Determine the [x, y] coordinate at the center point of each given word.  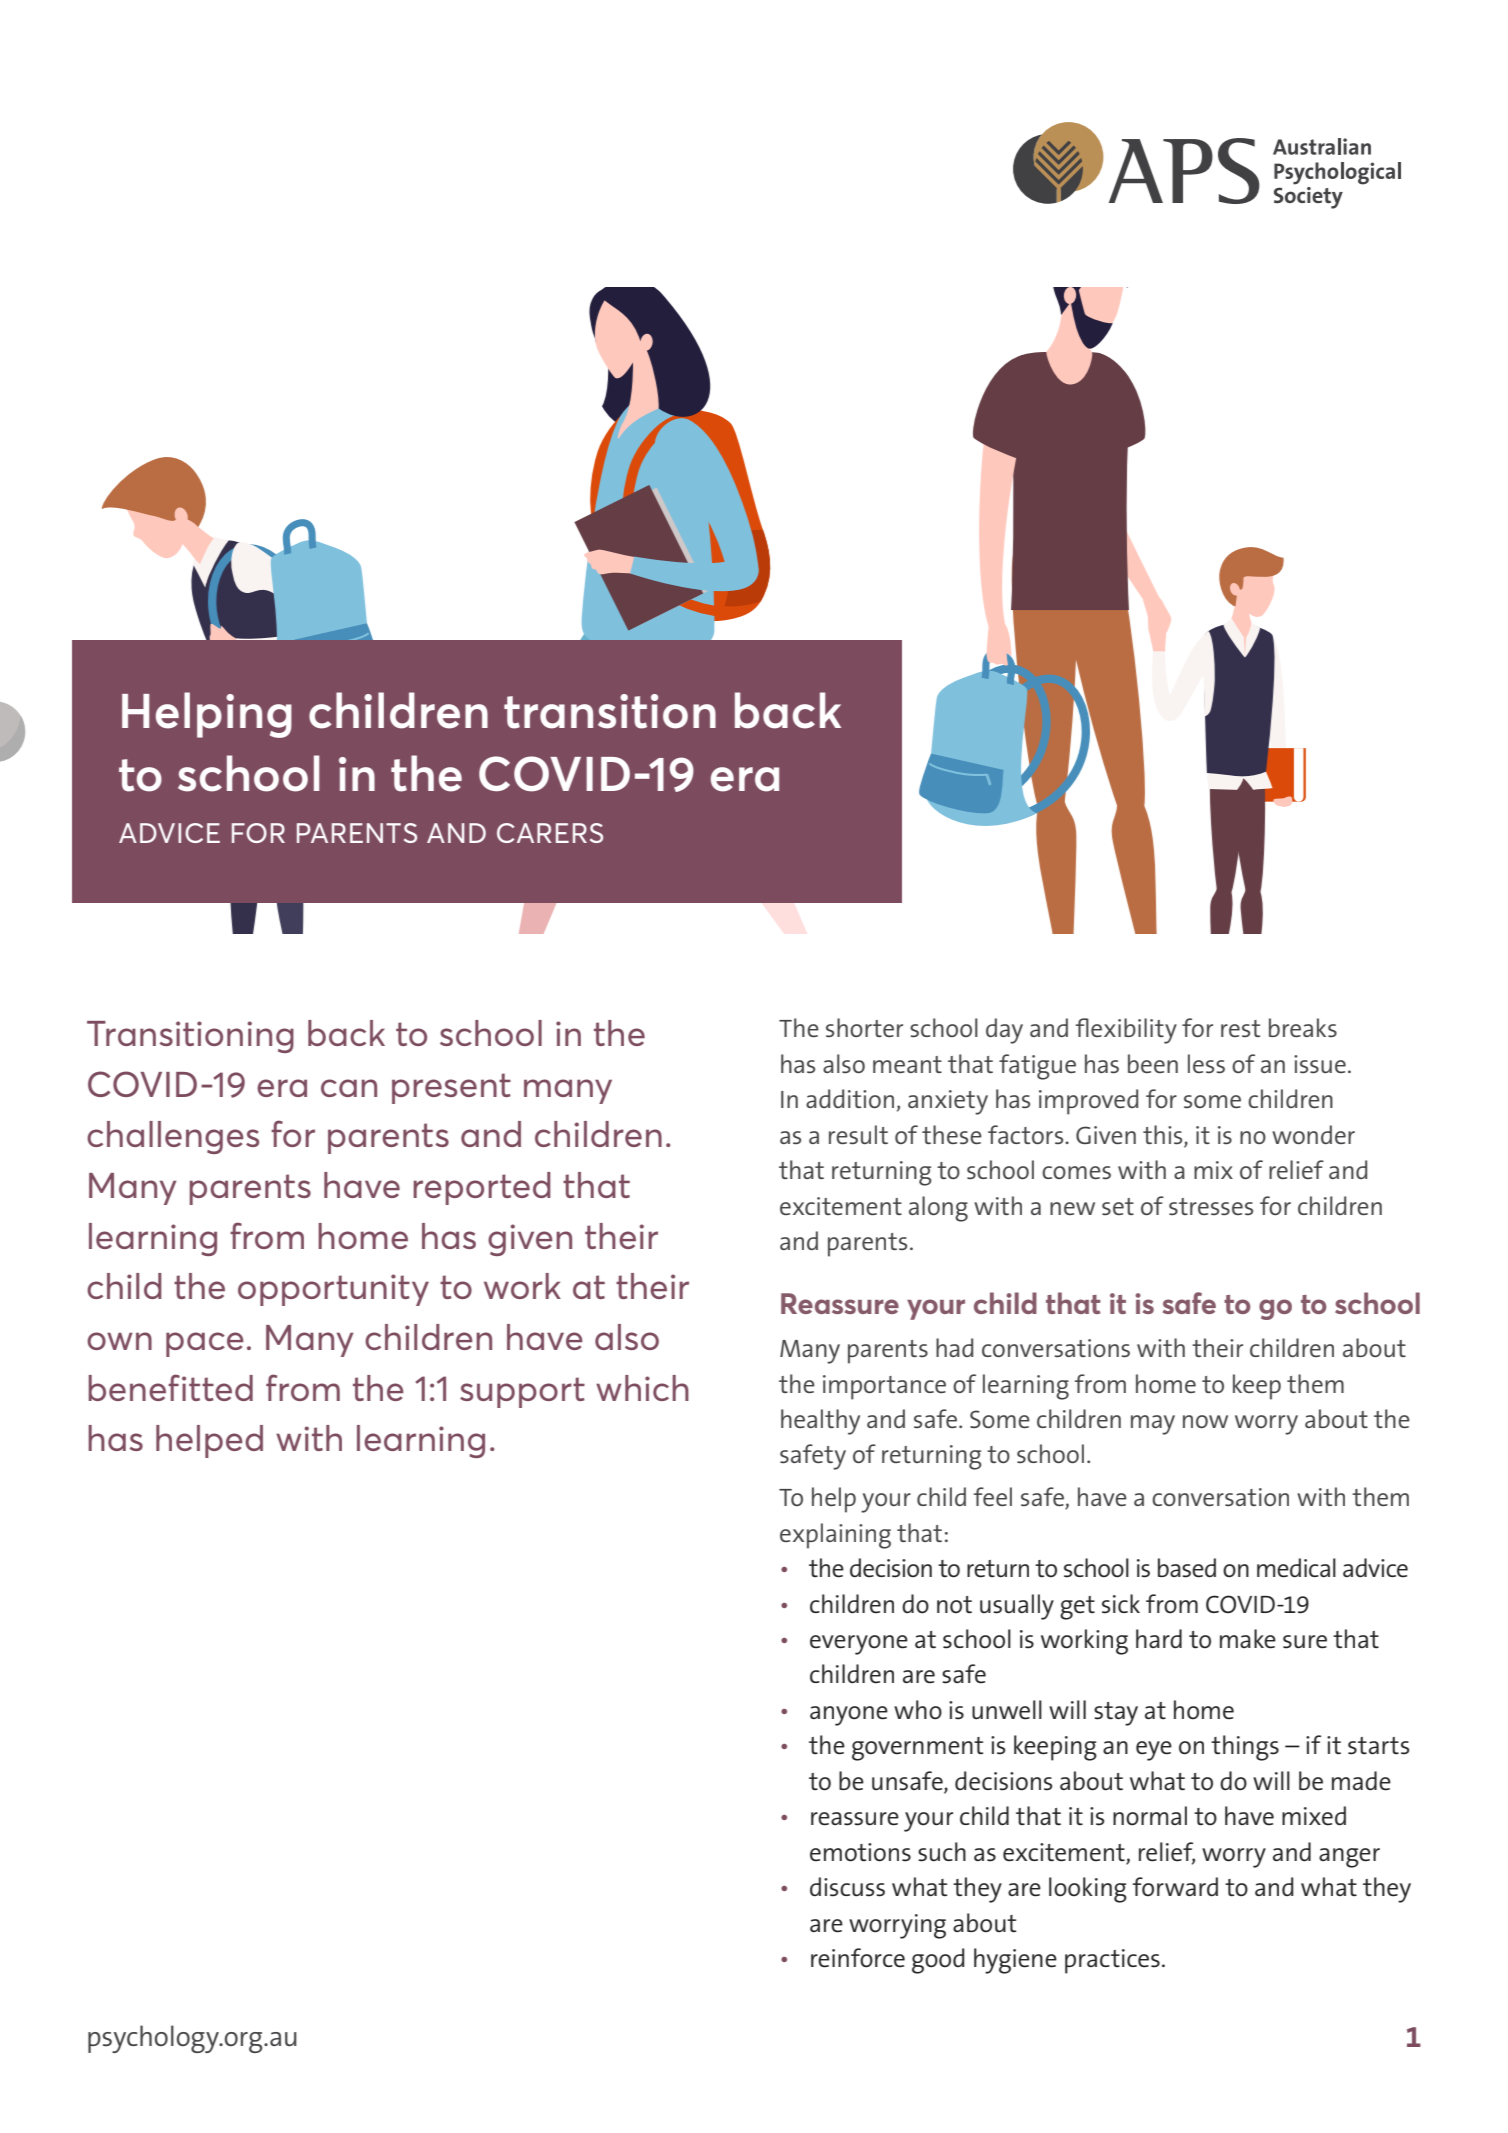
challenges [173, 1137]
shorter [864, 1027]
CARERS [550, 833]
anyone [849, 1716]
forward [1175, 1887]
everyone [859, 1645]
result [858, 1134]
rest [1240, 1028]
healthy [820, 1422]
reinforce [858, 1958]
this [1162, 1134]
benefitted [170, 1387]
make [1248, 1639]
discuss [847, 1887]
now [1205, 1421]
